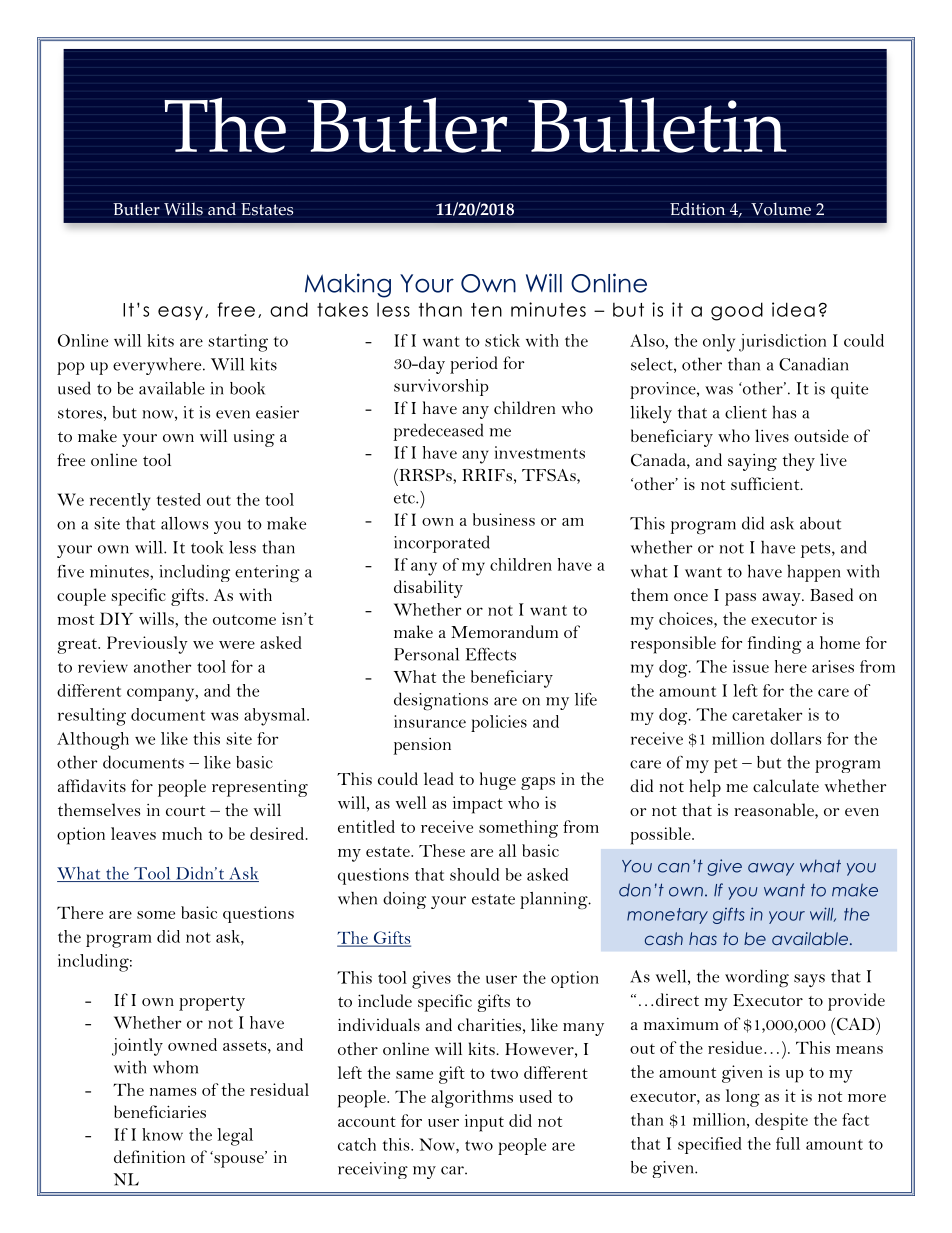  Describe the element at coordinates (474, 874) in the document. I see `should` at that location.
